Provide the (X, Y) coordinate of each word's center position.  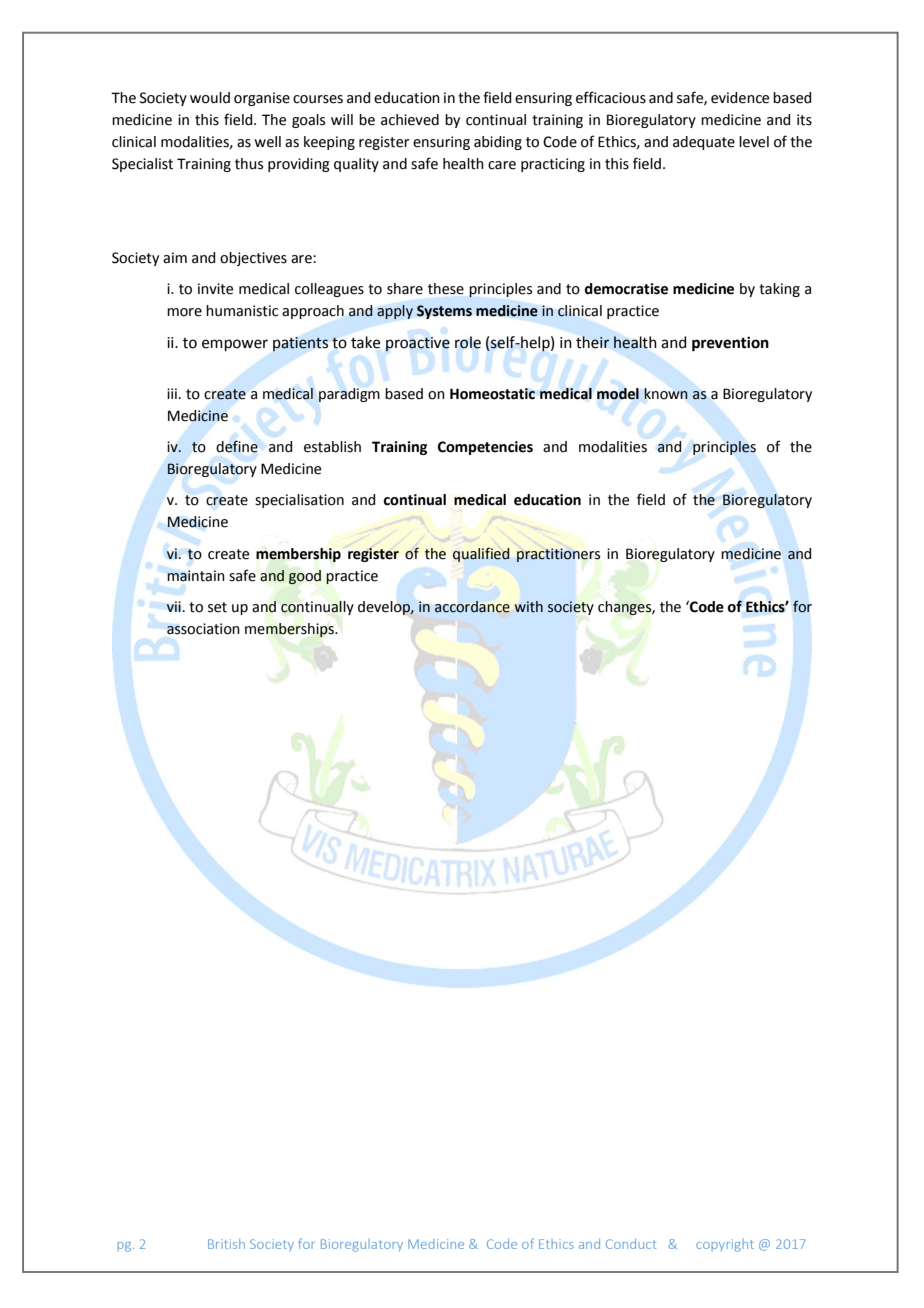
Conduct (631, 1244)
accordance (472, 607)
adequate (704, 143)
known (666, 394)
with (529, 607)
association (203, 629)
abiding (498, 143)
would (210, 98)
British (226, 1244)
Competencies (485, 448)
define (237, 446)
